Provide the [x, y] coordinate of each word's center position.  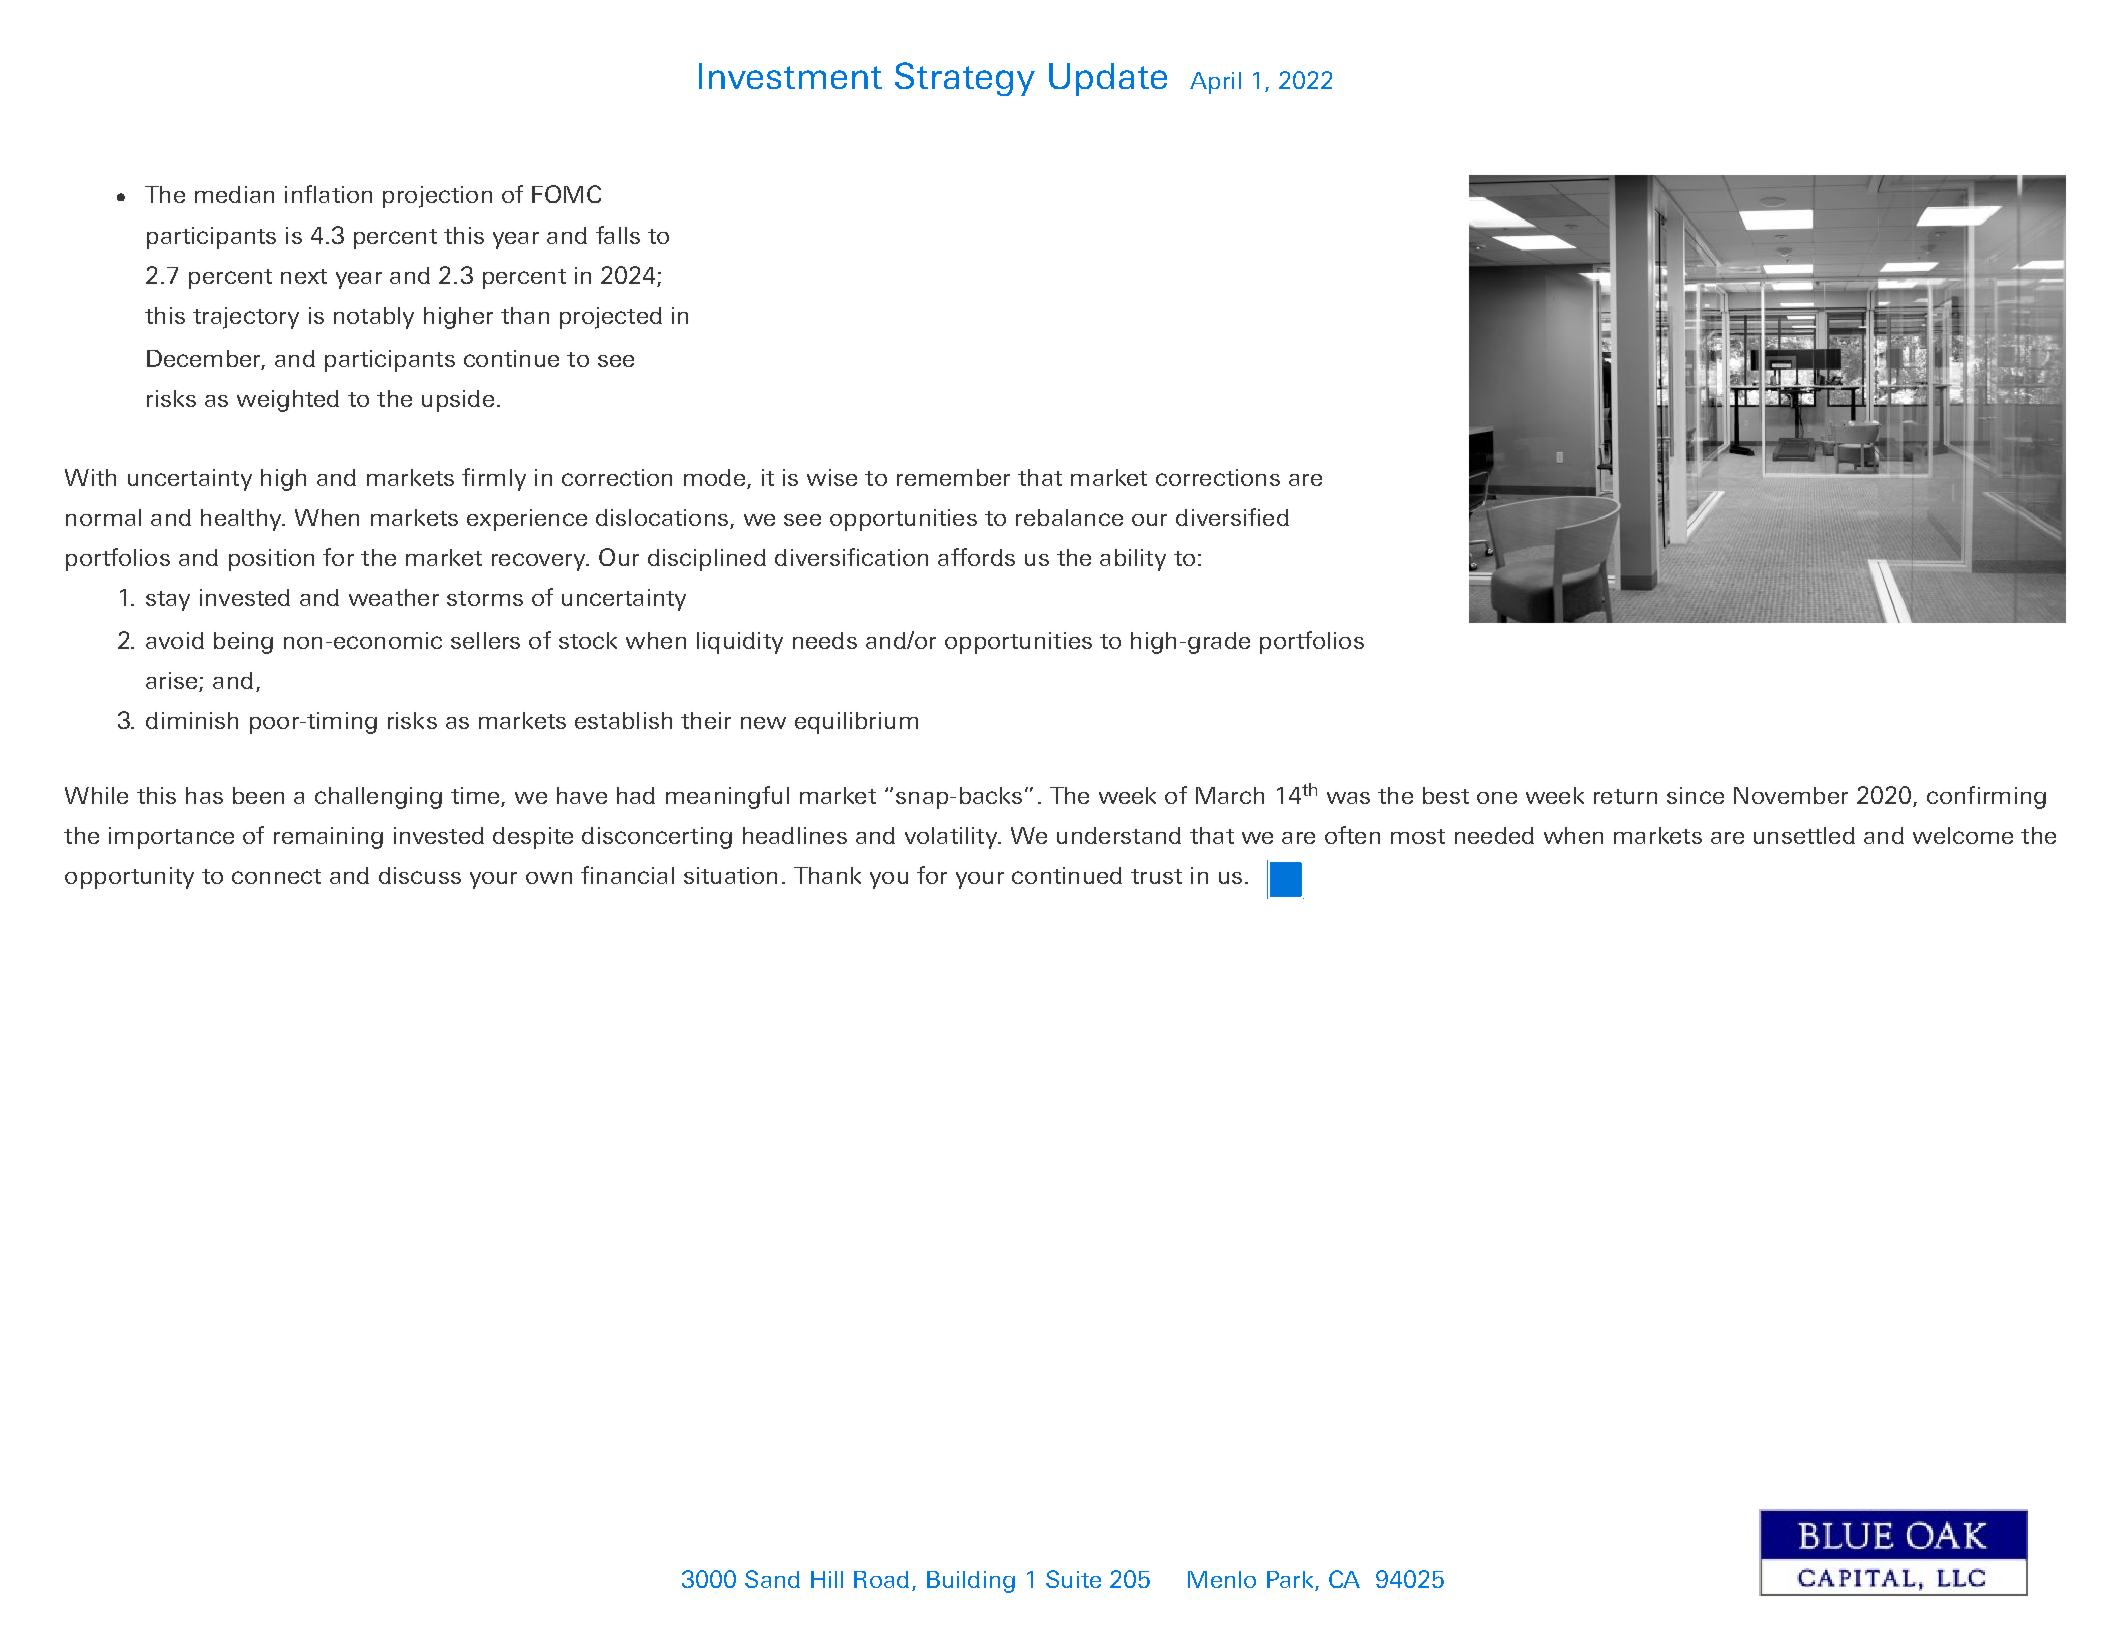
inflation [328, 194]
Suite [1073, 1579]
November [1791, 795]
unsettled [1804, 835]
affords [976, 557]
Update [1108, 79]
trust [1156, 876]
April [1215, 83]
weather [394, 597]
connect [276, 876]
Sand [772, 1579]
